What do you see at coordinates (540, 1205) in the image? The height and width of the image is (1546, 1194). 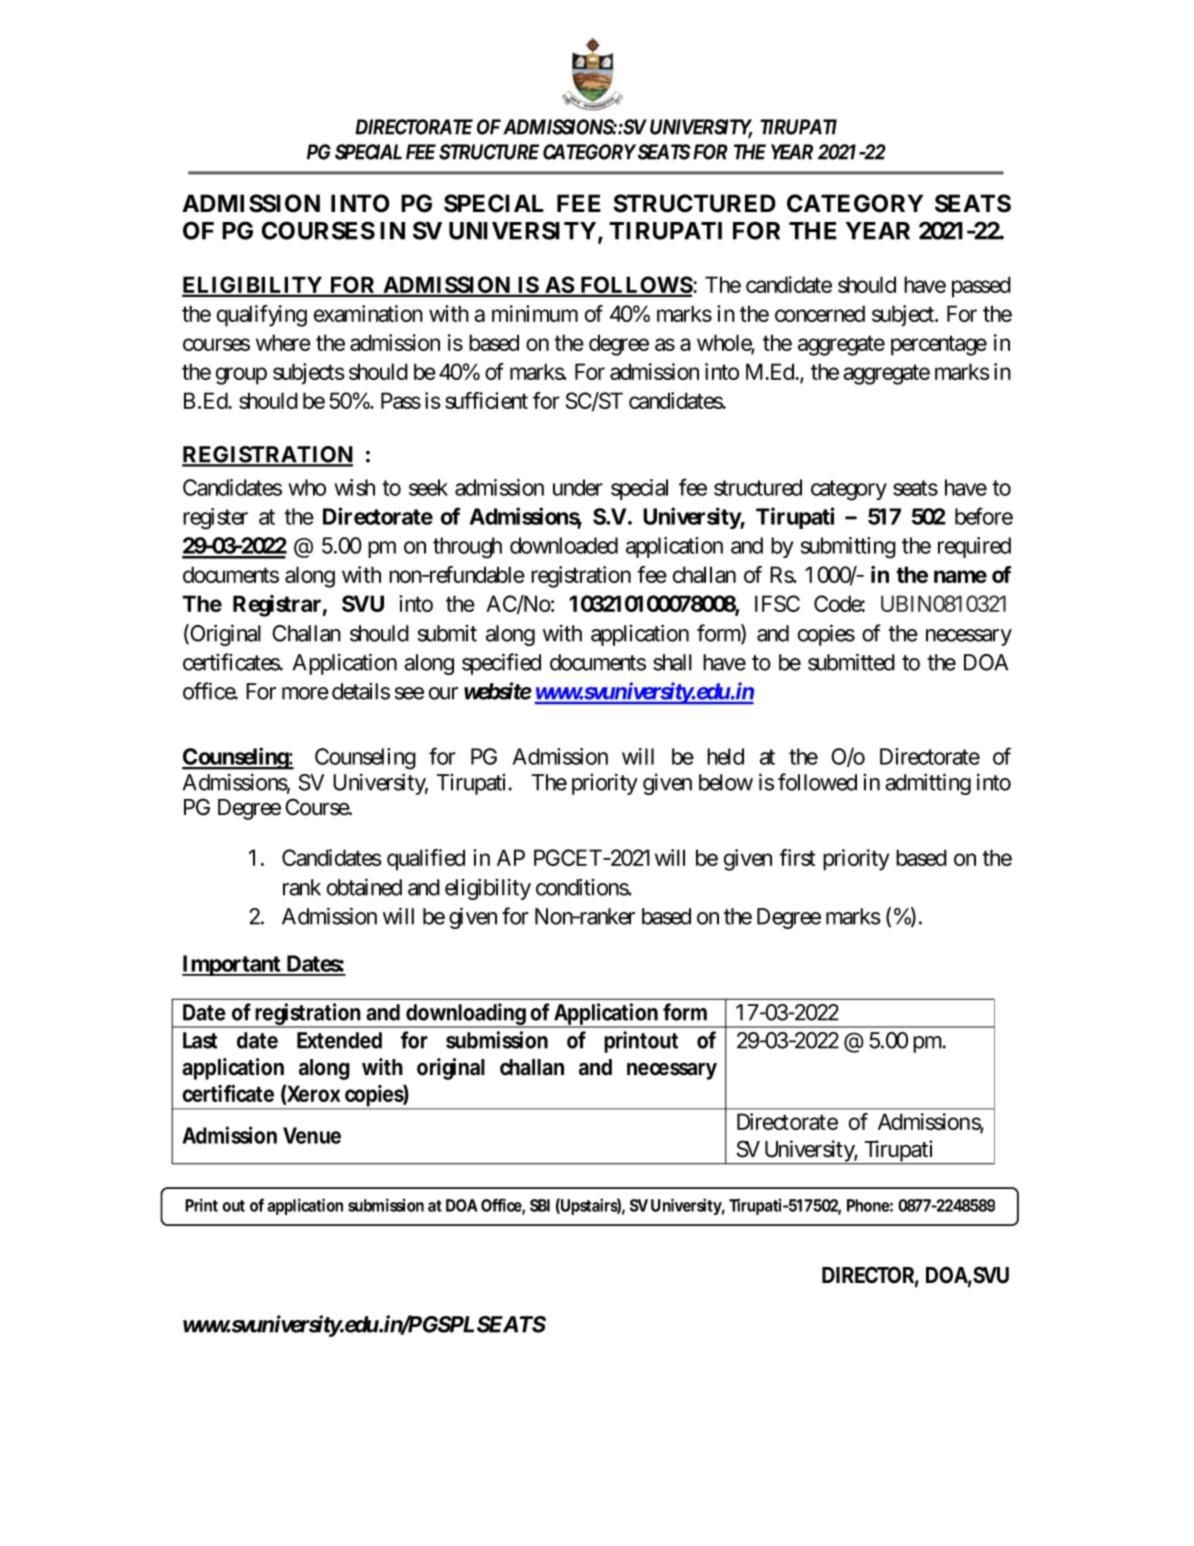 I see `SBI` at bounding box center [540, 1205].
